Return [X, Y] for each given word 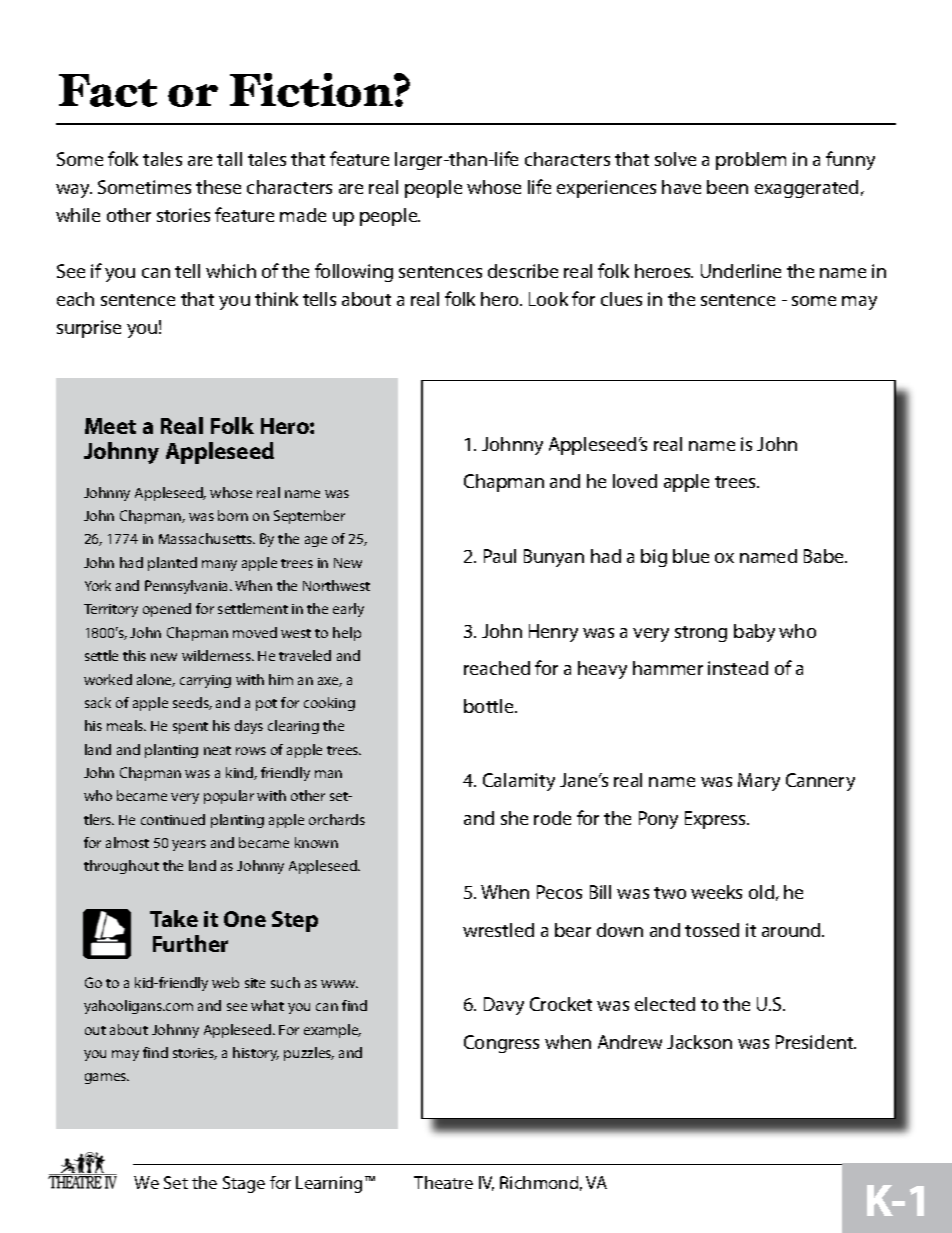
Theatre [443, 1182]
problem [751, 161]
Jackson [699, 1042]
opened [167, 610]
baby [754, 633]
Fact [108, 90]
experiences [606, 189]
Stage [244, 1184]
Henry [553, 633]
